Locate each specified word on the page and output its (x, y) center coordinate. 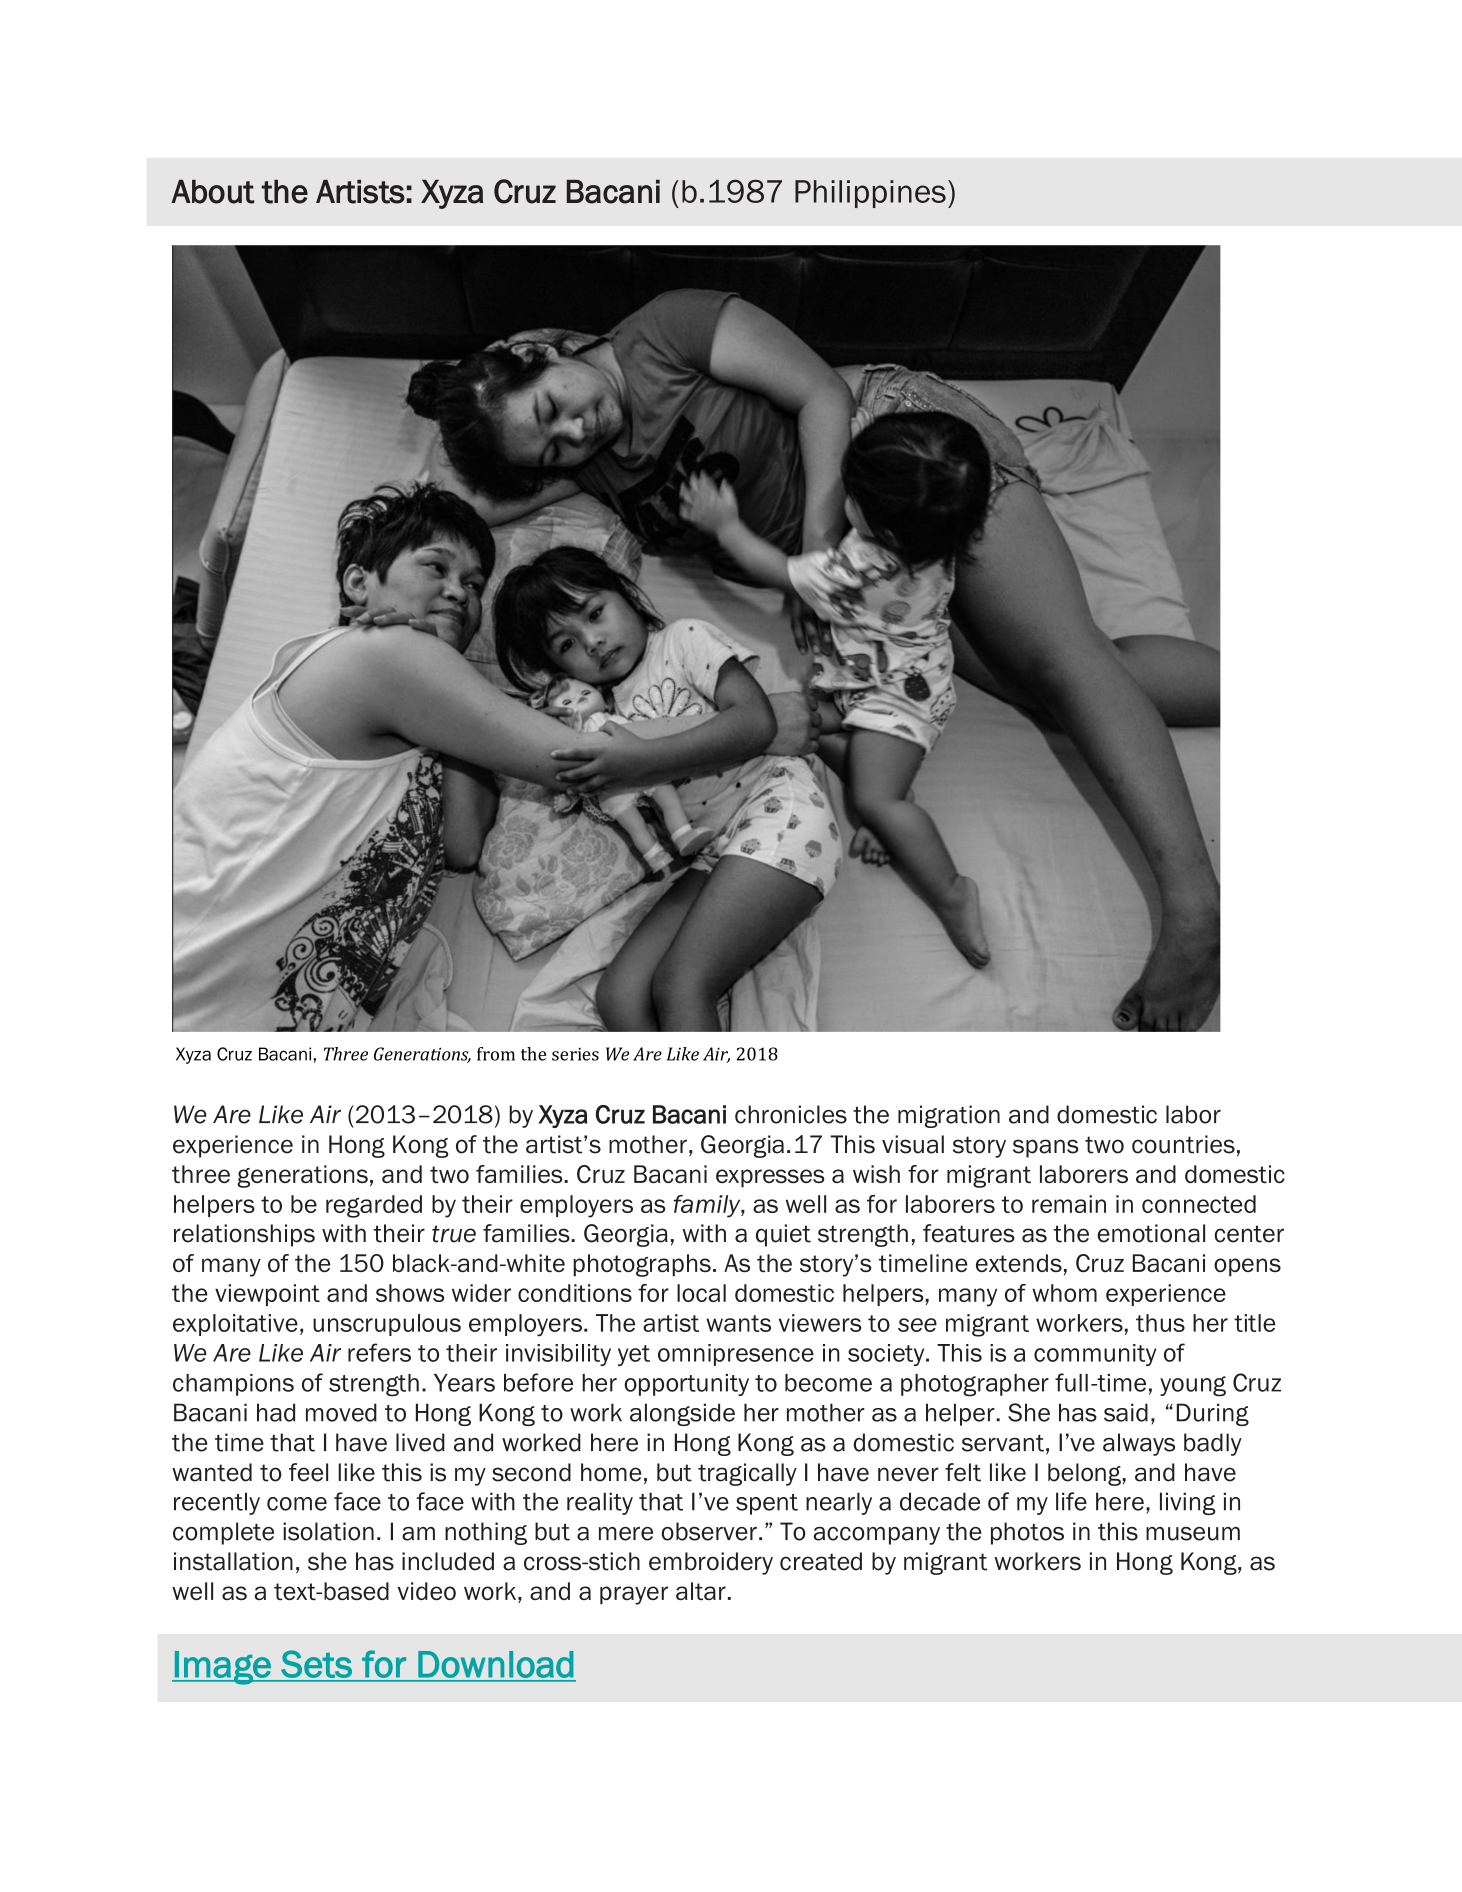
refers (379, 1352)
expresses (770, 1178)
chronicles (791, 1114)
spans (1045, 1148)
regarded (374, 1206)
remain (1069, 1204)
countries (1183, 1144)
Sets (317, 1664)
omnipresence (736, 1355)
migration (949, 1116)
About (212, 192)
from (496, 1054)
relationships (244, 1235)
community (1095, 1355)
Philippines (870, 194)
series (575, 1054)
